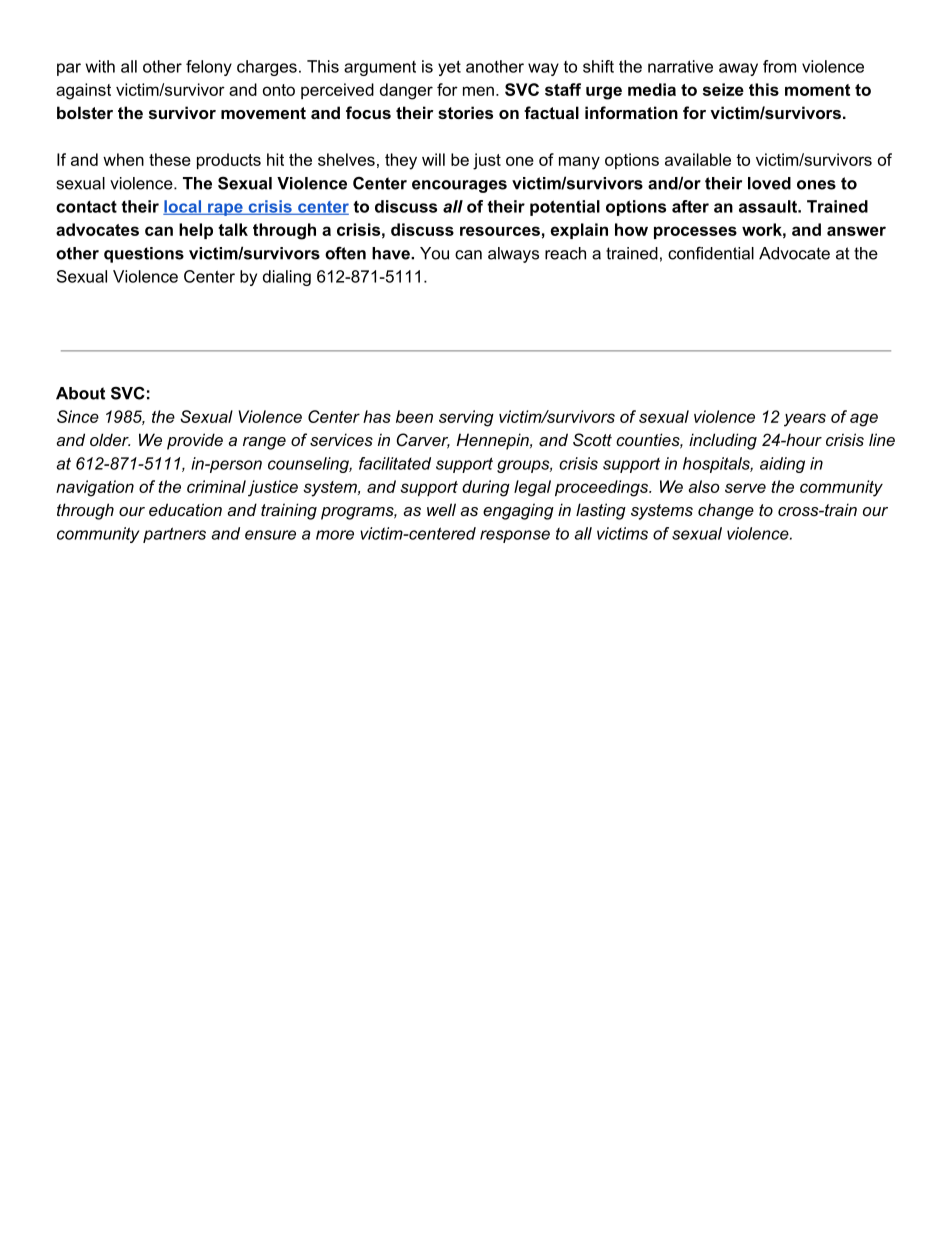  Describe the element at coordinates (817, 90) in the page. I see `moment` at that location.
